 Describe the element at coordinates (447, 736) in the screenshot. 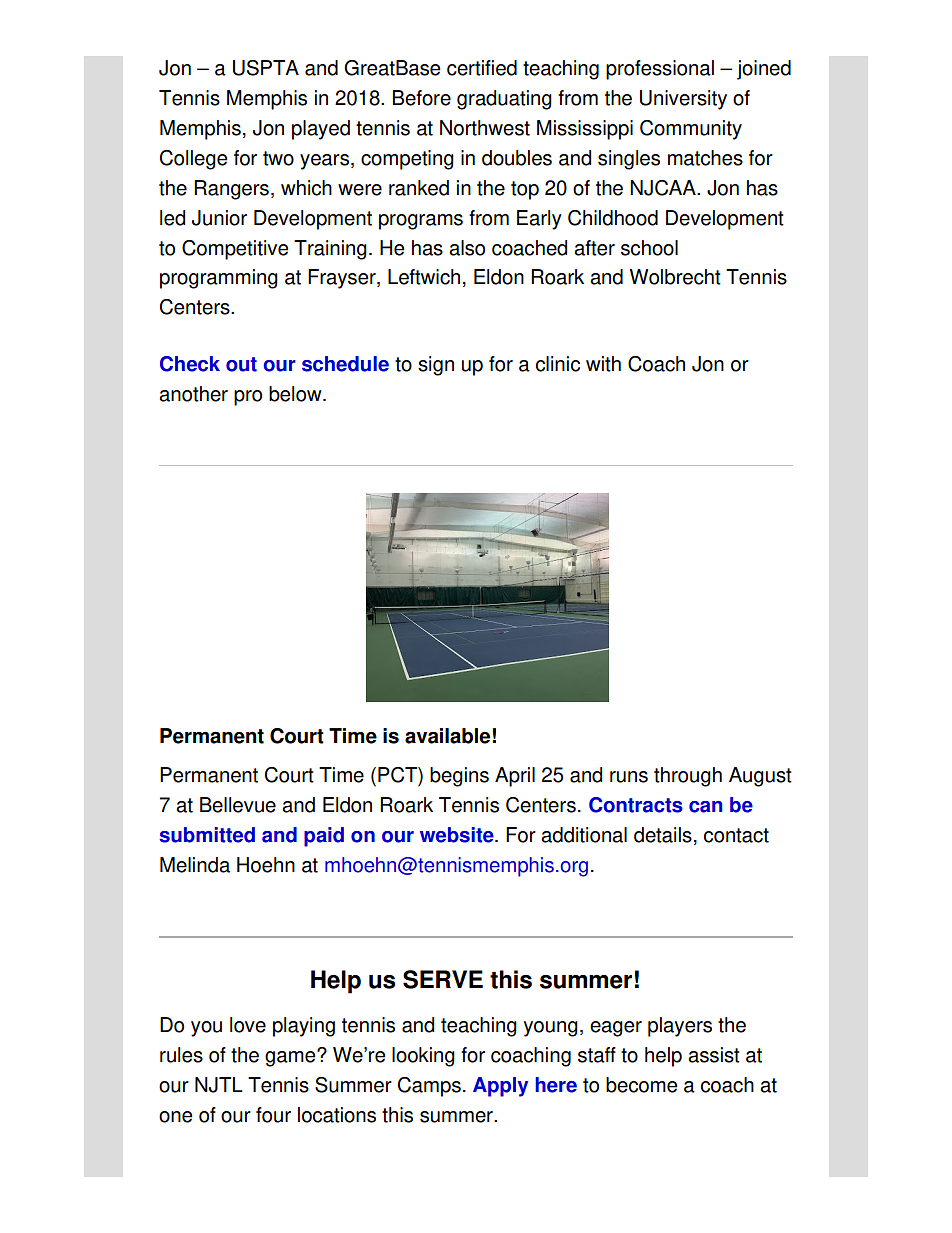

I see `available` at that location.
